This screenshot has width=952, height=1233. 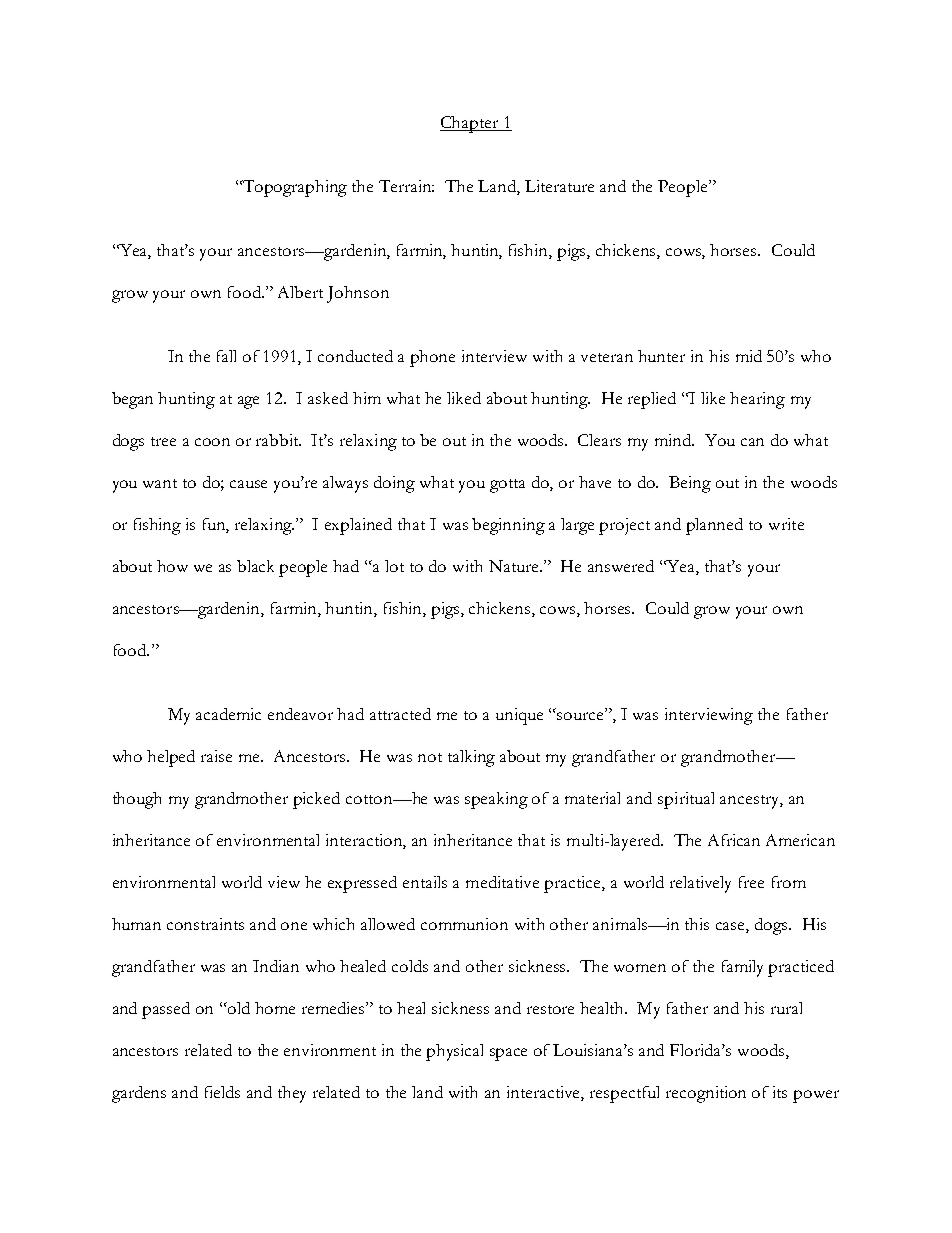 I want to click on black, so click(x=255, y=566).
